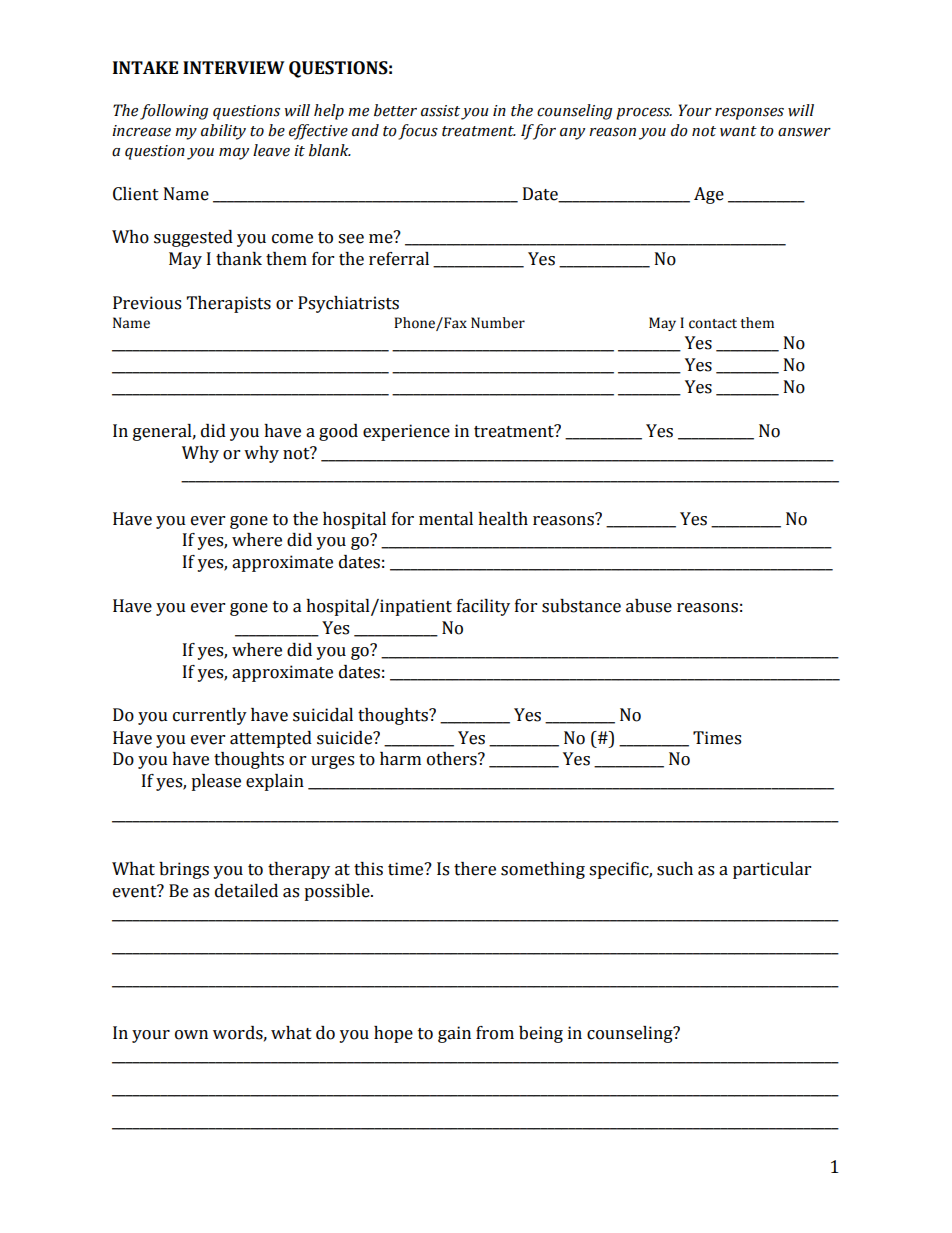 The height and width of the screenshot is (1233, 952). Describe the element at coordinates (210, 716) in the screenshot. I see `currently` at that location.
